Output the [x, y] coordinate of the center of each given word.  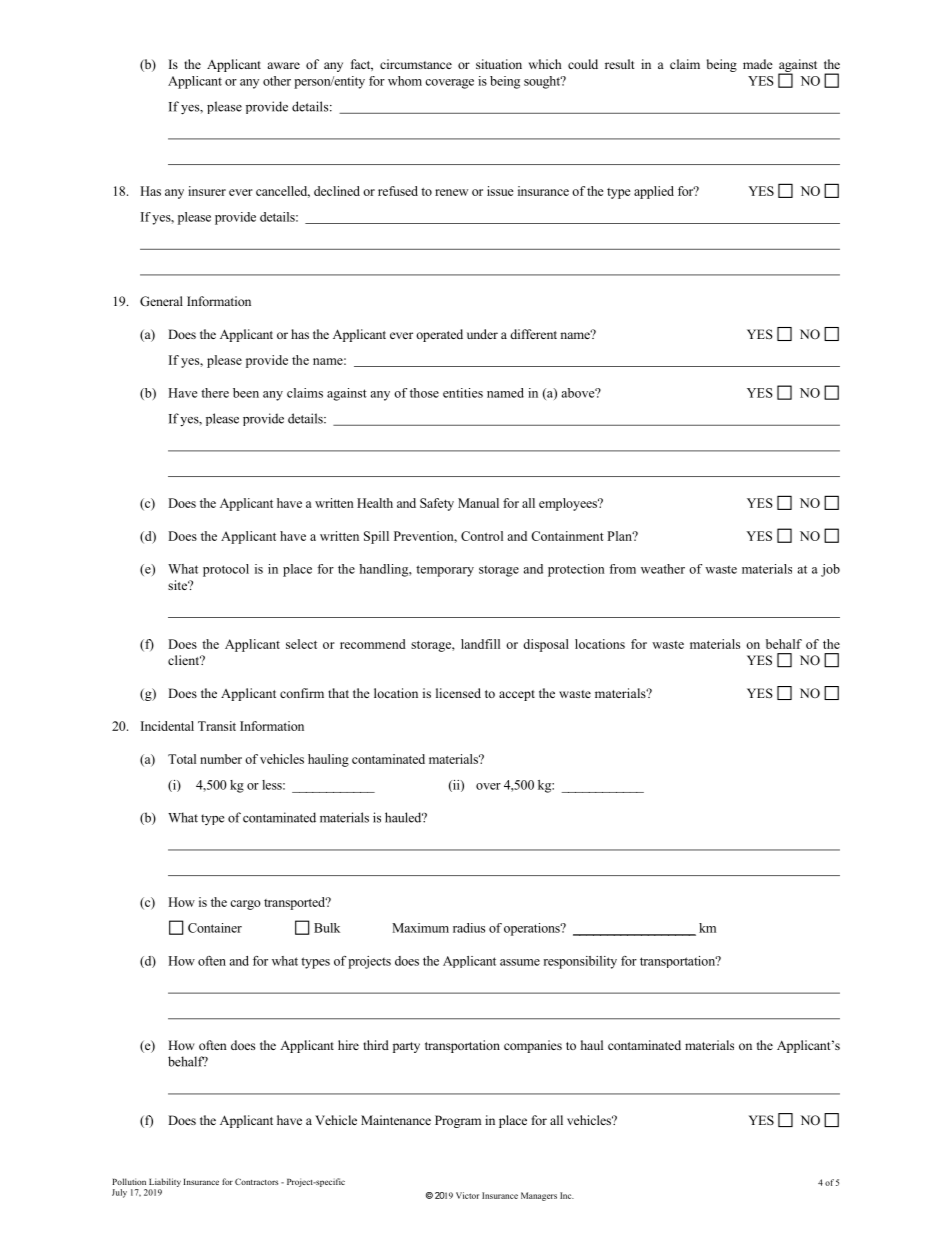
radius [469, 928]
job [830, 570]
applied [654, 192]
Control [482, 536]
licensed [458, 693]
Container [215, 928]
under [482, 334]
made [758, 64]
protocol [226, 570]
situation [499, 64]
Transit [217, 726]
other [277, 81]
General [161, 301]
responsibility [580, 962]
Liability [165, 1182]
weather [663, 569]
